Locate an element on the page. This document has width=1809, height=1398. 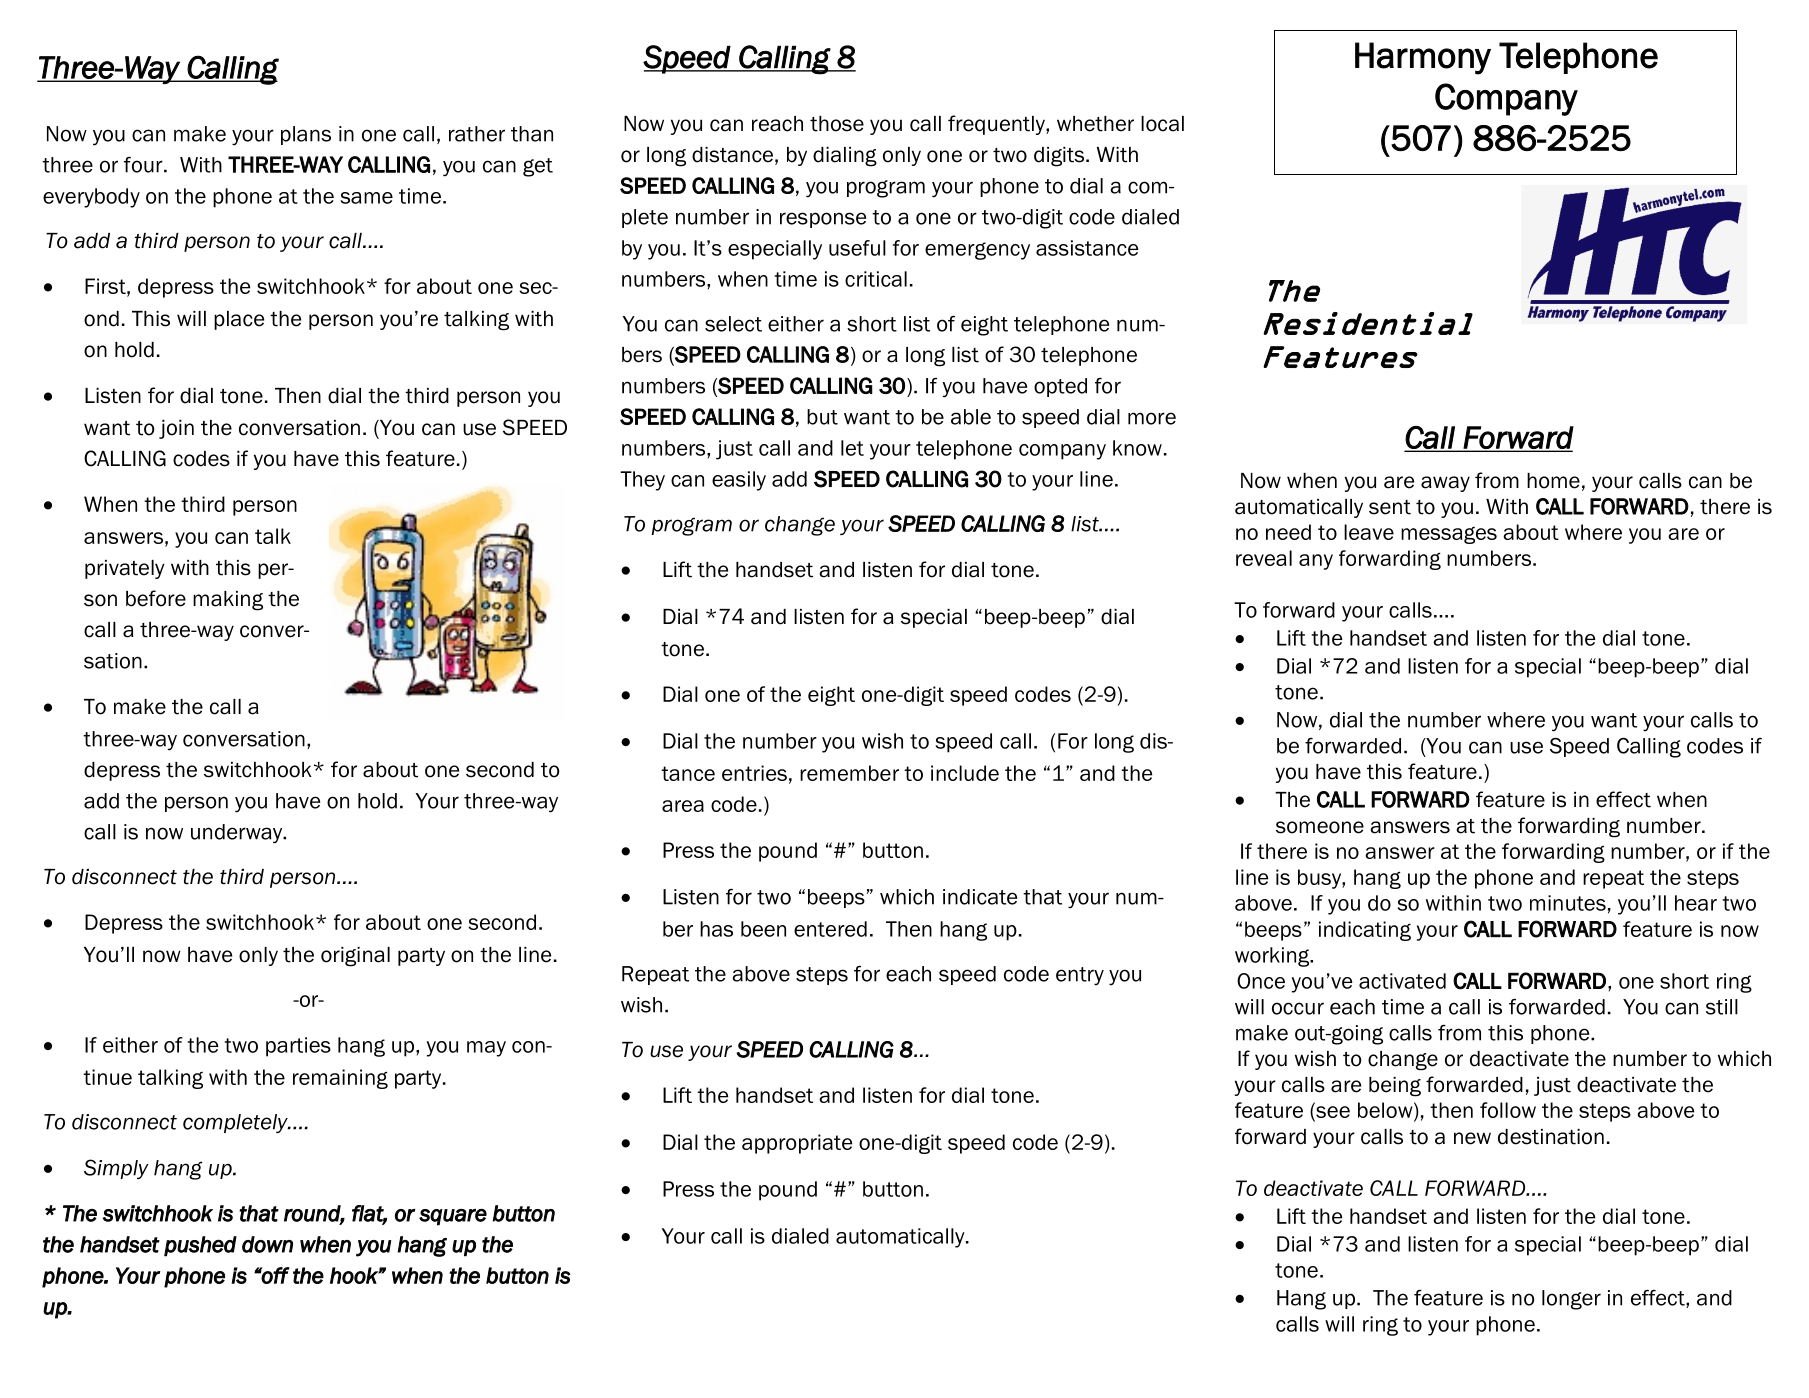
Harmony is located at coordinates (1423, 58).
